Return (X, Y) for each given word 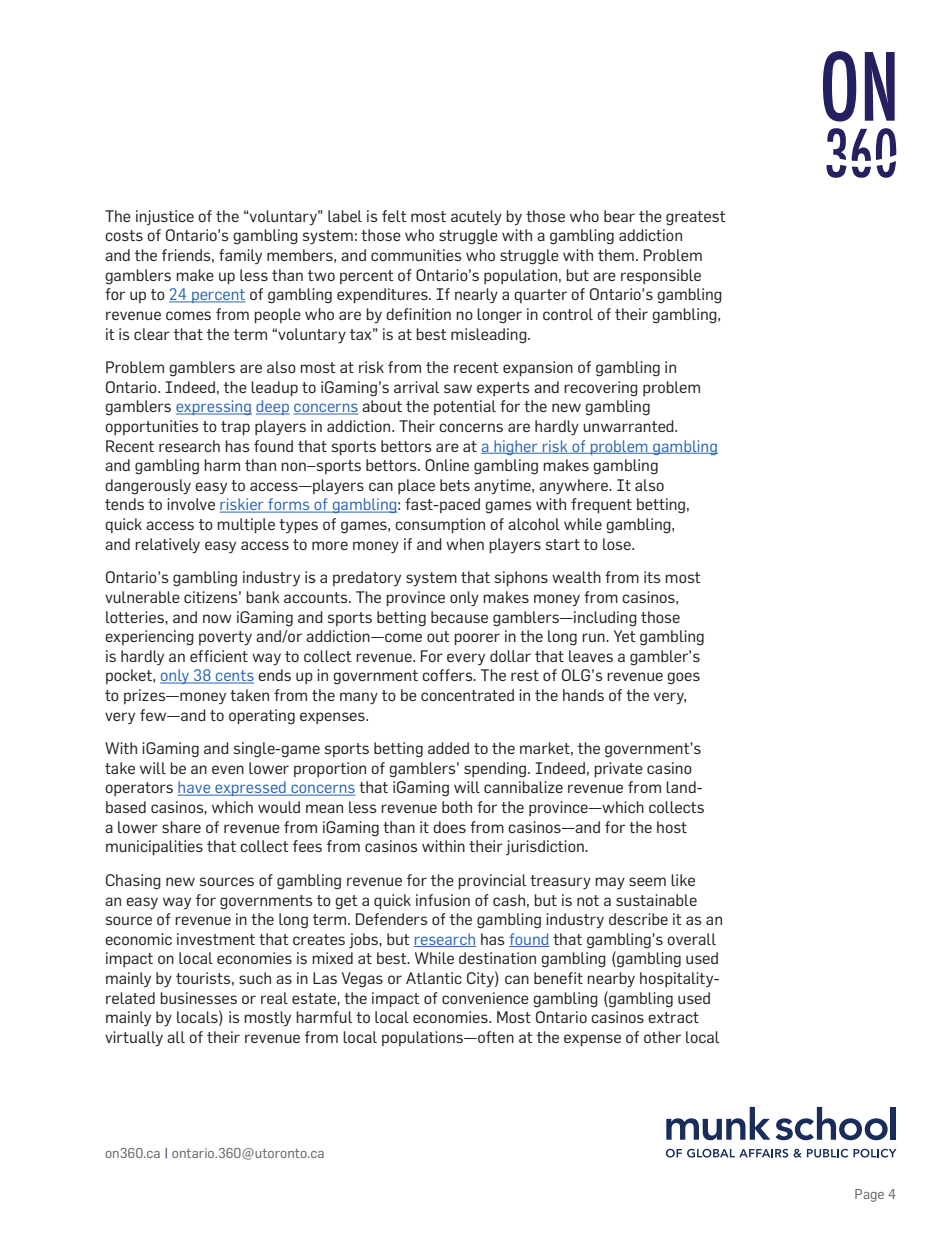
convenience (485, 998)
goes (683, 678)
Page (869, 1195)
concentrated (467, 695)
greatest (696, 218)
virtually (134, 1039)
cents (234, 677)
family (240, 256)
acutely (476, 218)
